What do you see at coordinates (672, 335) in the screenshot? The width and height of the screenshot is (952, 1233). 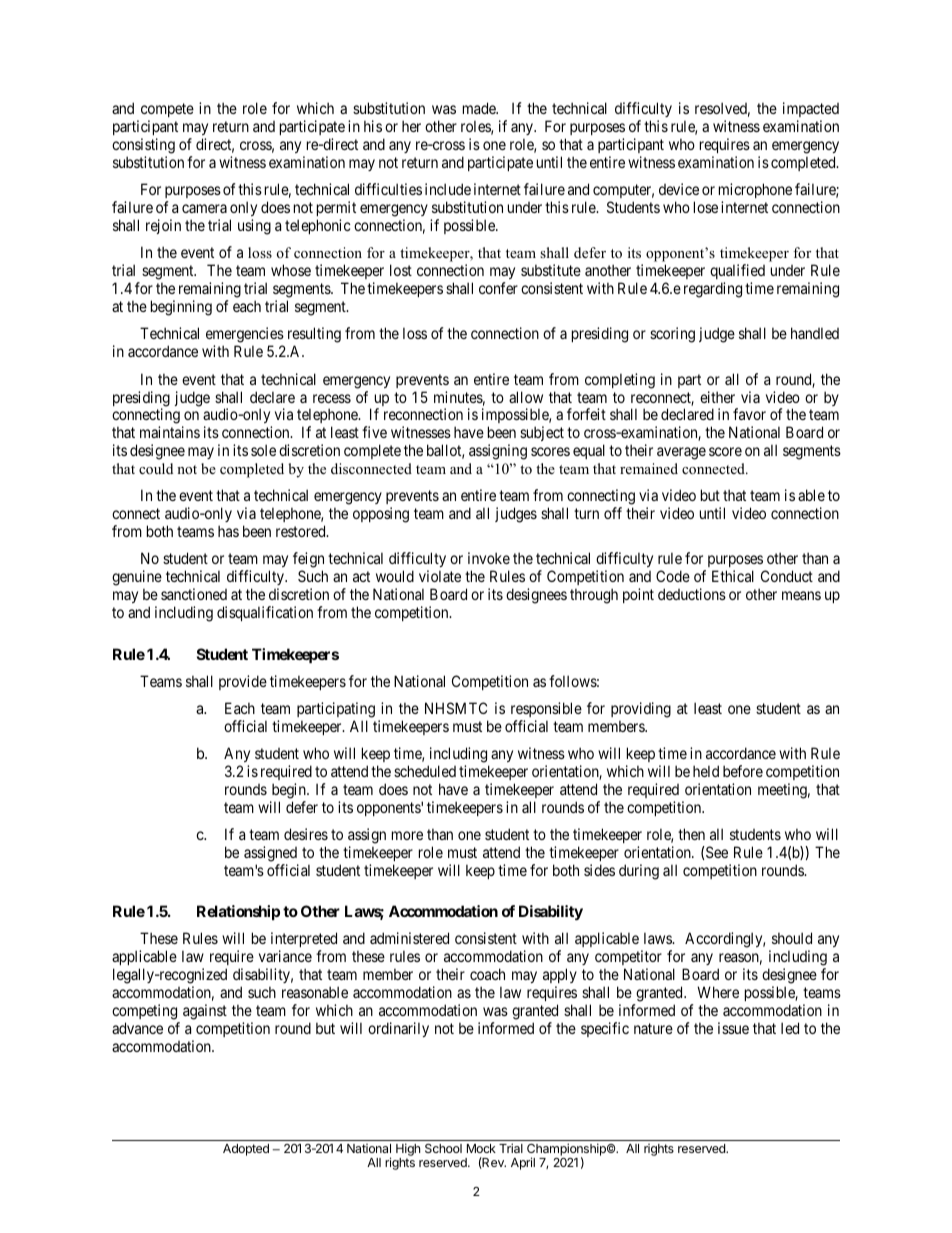 I see `scoring` at bounding box center [672, 335].
